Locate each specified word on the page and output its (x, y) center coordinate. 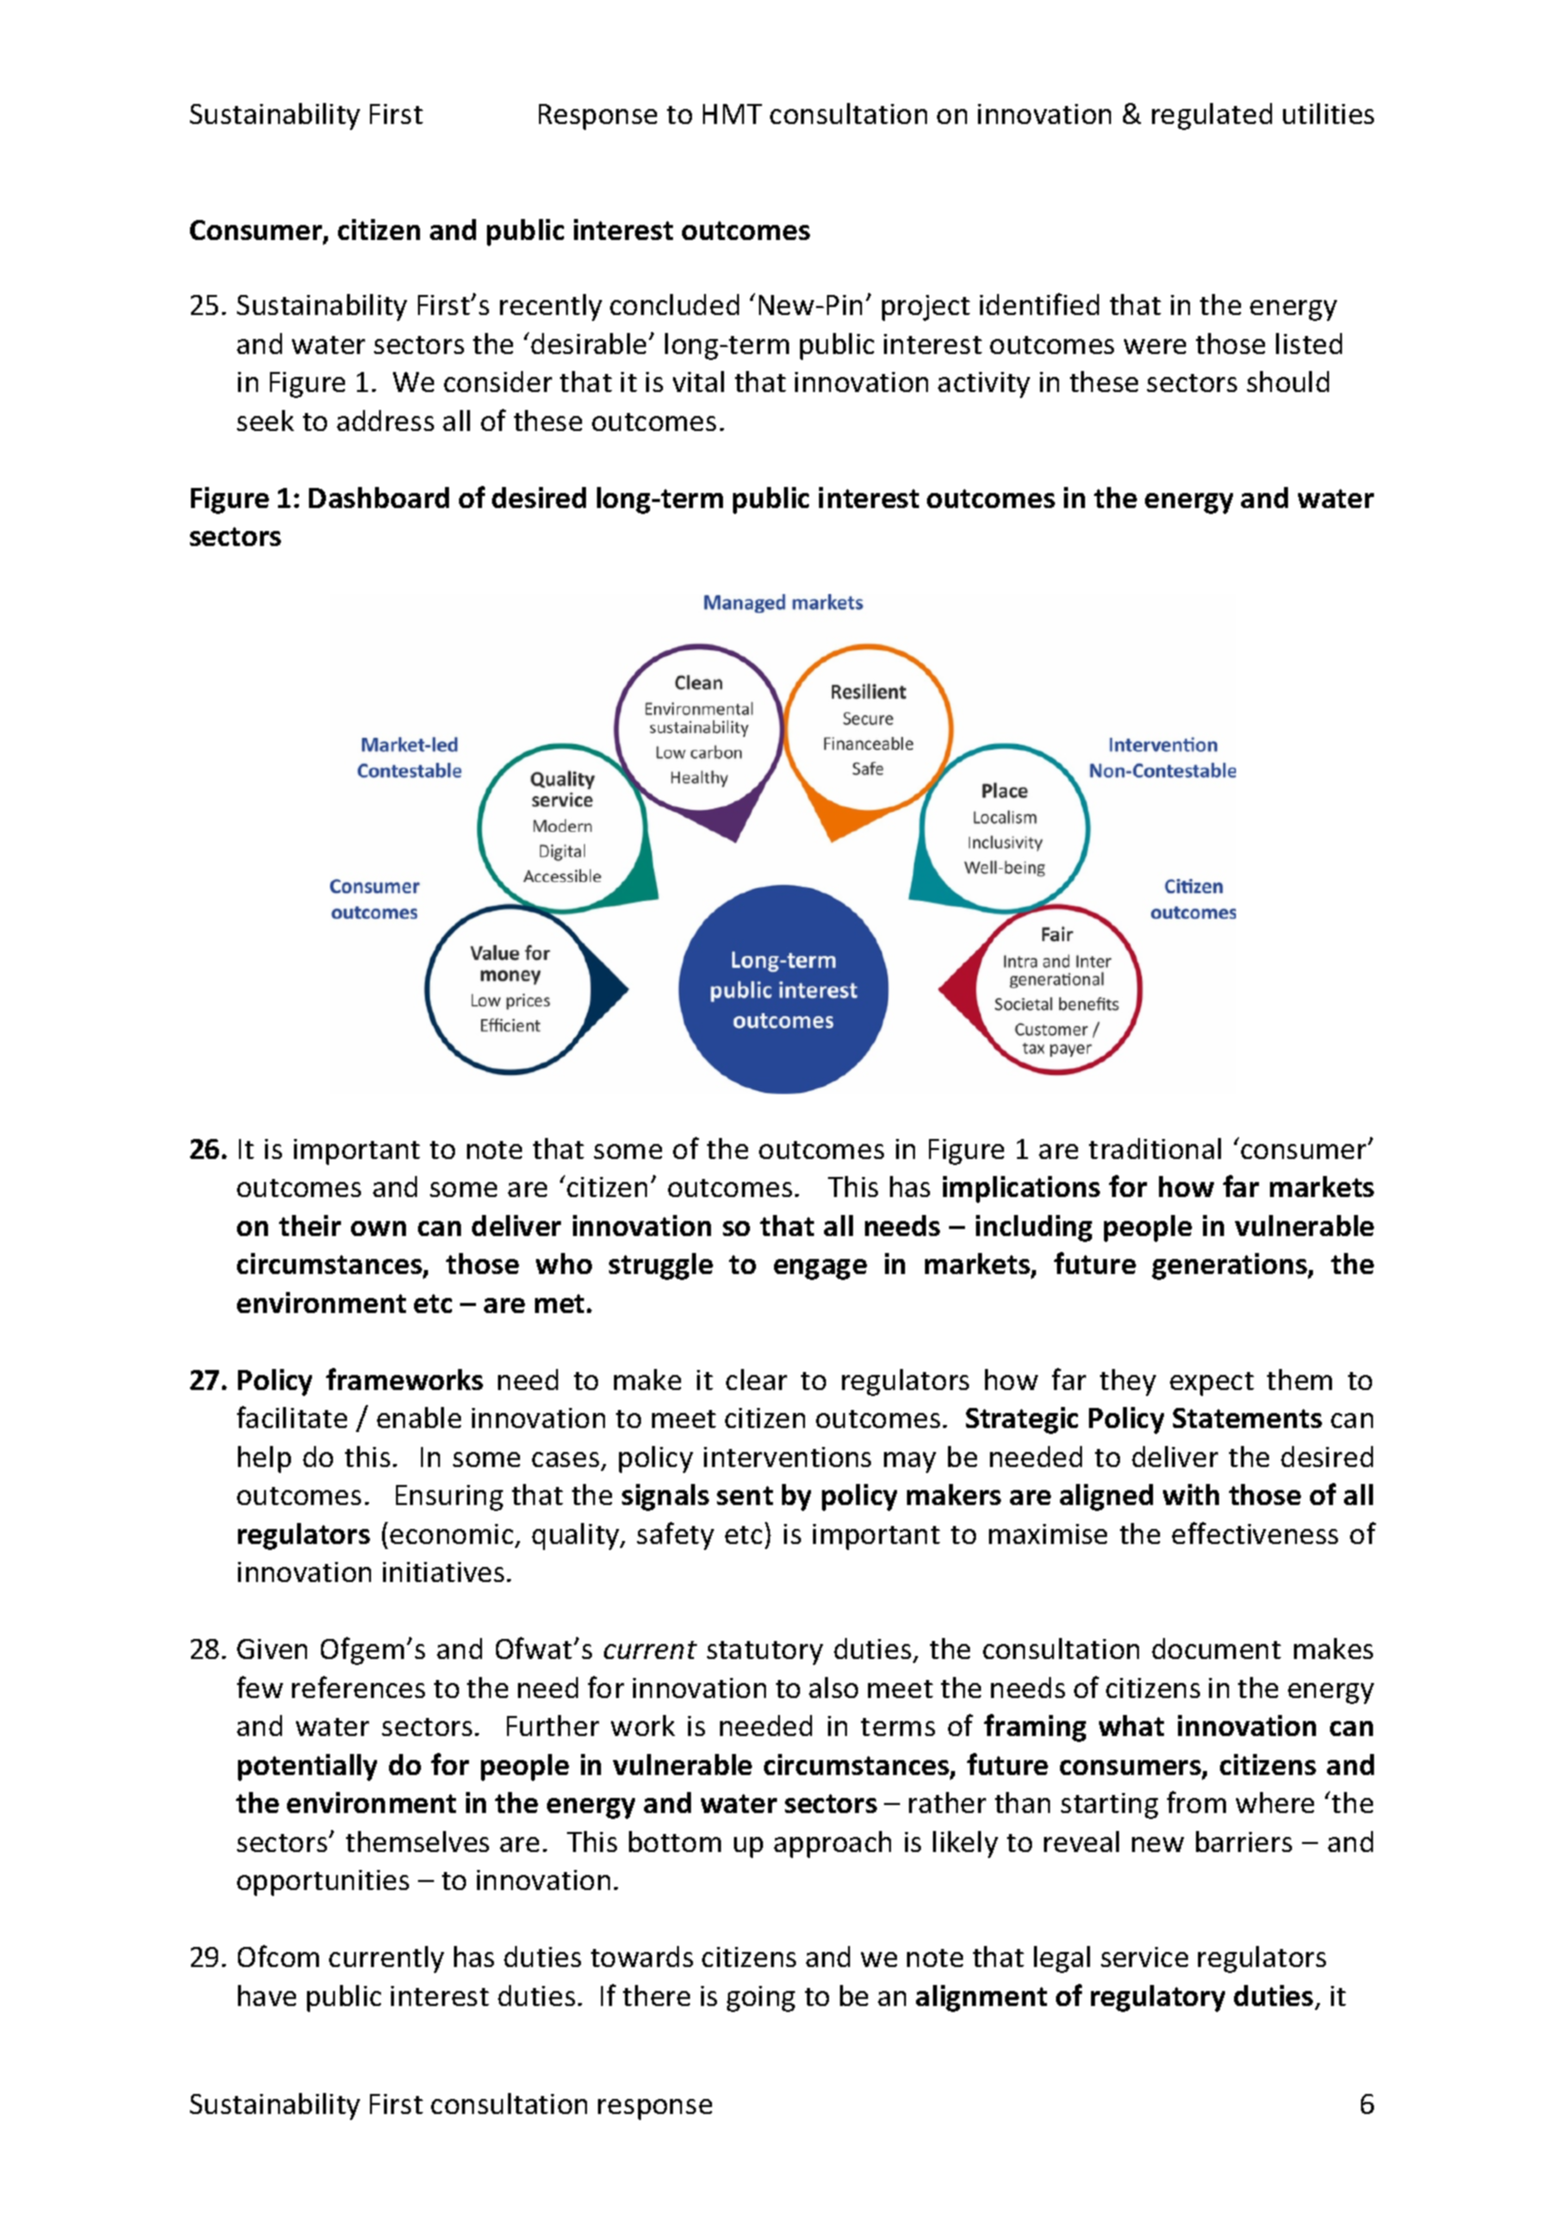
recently (551, 307)
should (1288, 381)
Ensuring (449, 1498)
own (378, 1228)
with (1191, 1494)
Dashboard (379, 497)
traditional (1155, 1148)
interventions (787, 1457)
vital (698, 381)
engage (820, 1269)
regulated (1212, 116)
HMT (732, 114)
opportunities (323, 1883)
